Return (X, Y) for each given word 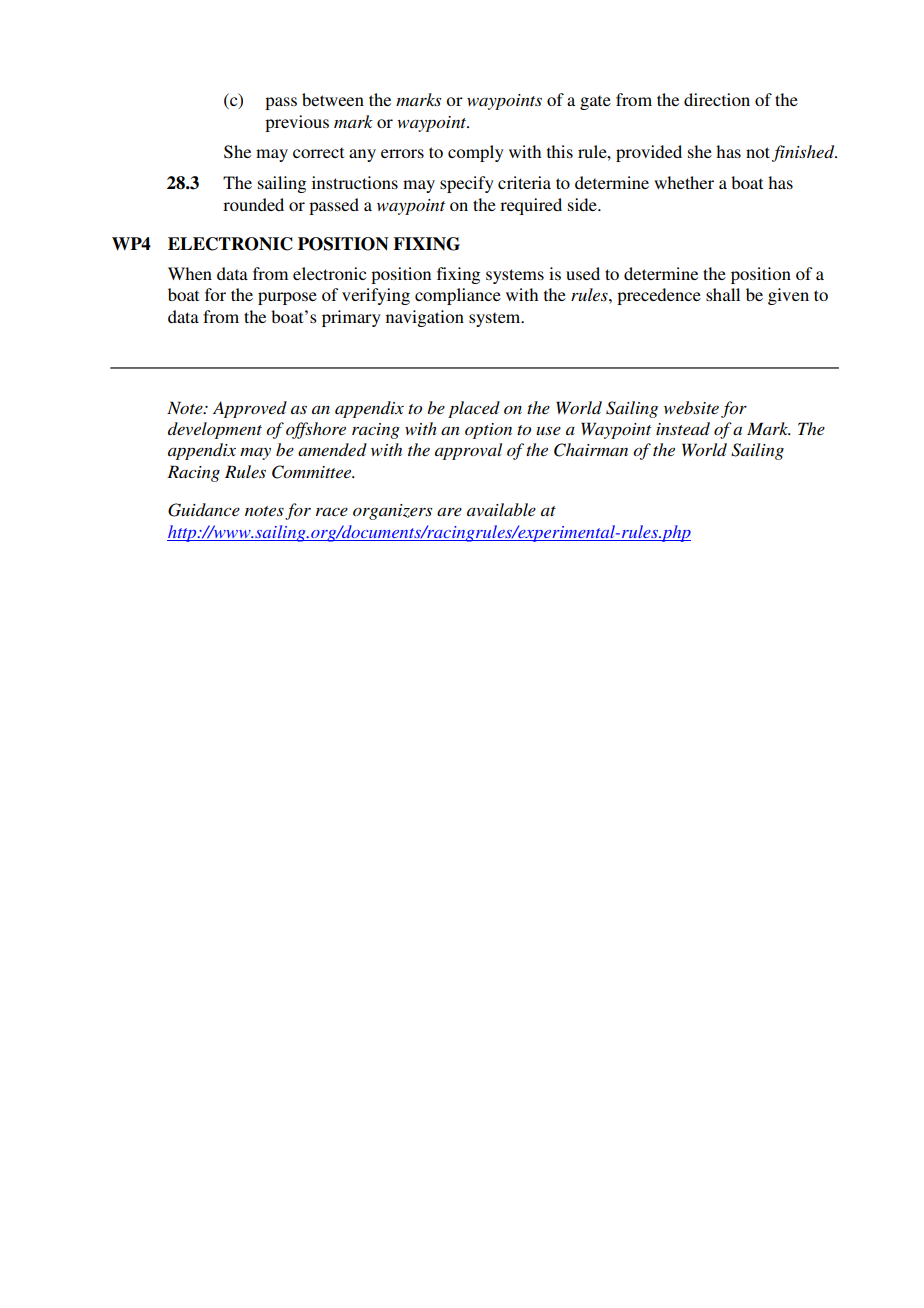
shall (723, 294)
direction (717, 99)
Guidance (204, 510)
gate (595, 102)
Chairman (591, 450)
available (501, 509)
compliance (458, 296)
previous (297, 123)
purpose (287, 298)
